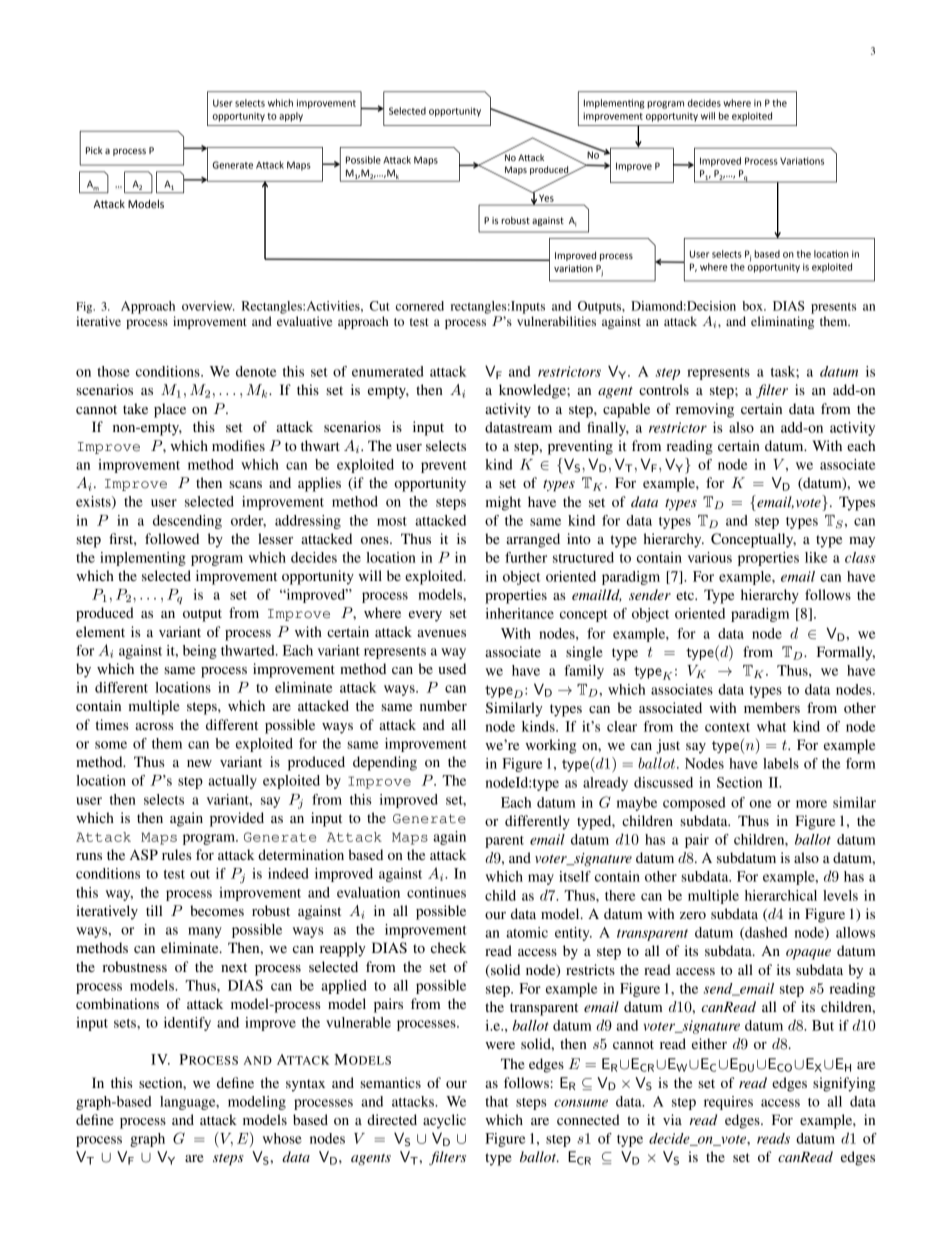  I want to click on overview, so click(208, 306).
